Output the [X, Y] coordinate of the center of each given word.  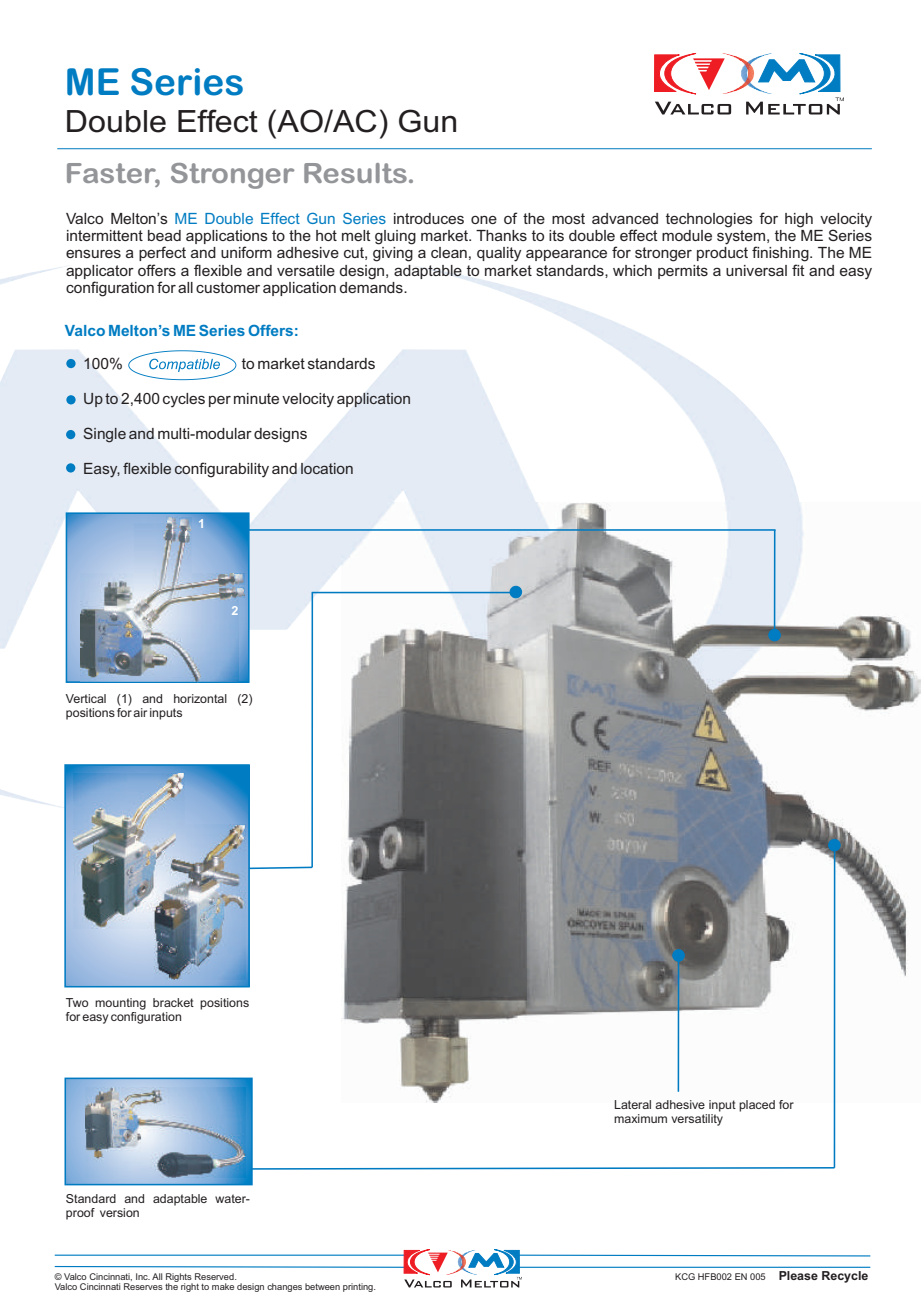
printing [359, 1287]
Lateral [633, 1104]
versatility [697, 1118]
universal [756, 270]
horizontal [200, 698]
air [140, 712]
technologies [709, 220]
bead [164, 235]
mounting [120, 1004]
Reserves [143, 1286]
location [327, 468]
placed [757, 1106]
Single [105, 435]
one [484, 219]
